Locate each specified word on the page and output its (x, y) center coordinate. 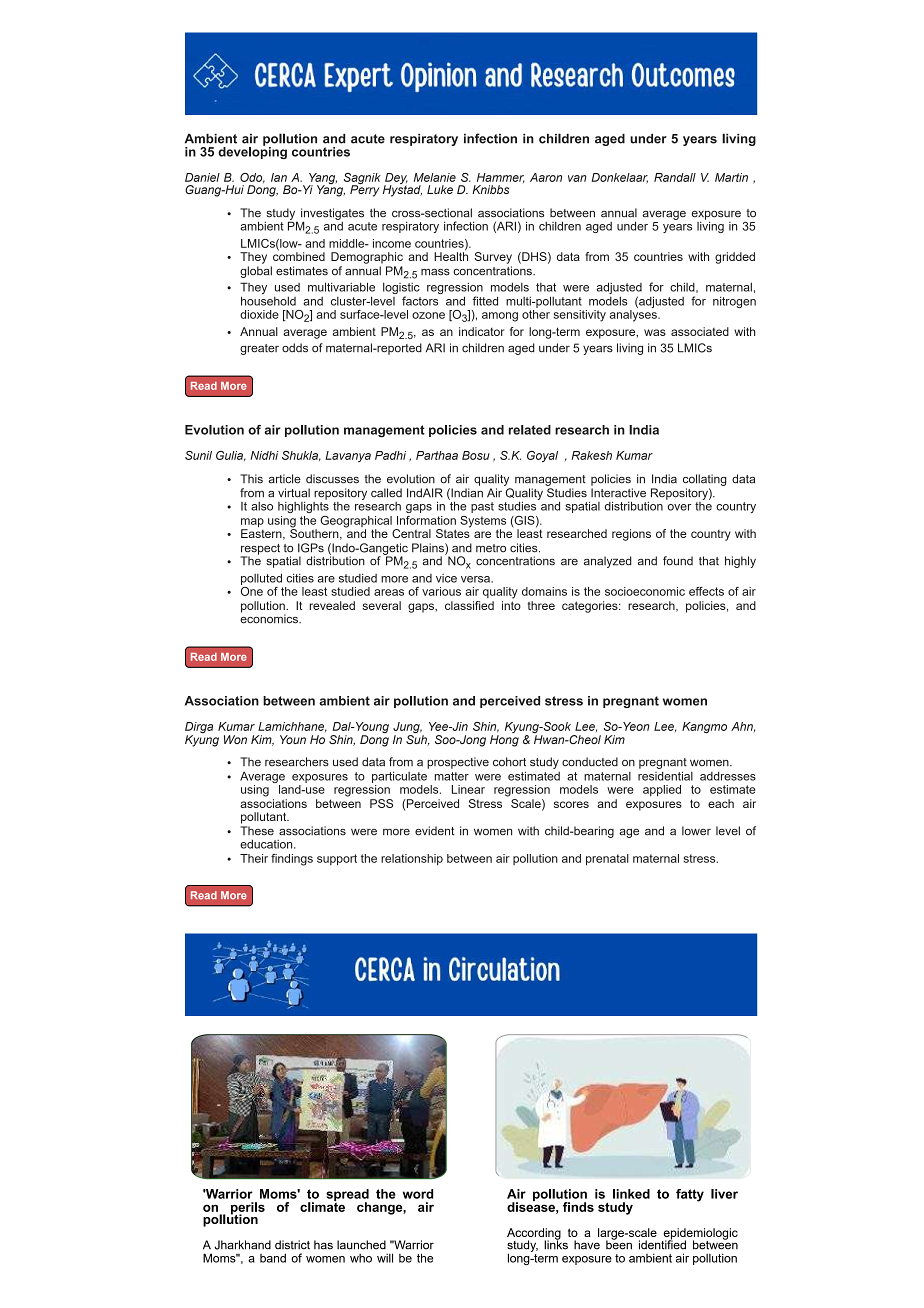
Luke (440, 189)
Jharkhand (243, 1245)
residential (665, 776)
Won (235, 739)
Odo (252, 178)
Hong (504, 741)
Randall (675, 177)
